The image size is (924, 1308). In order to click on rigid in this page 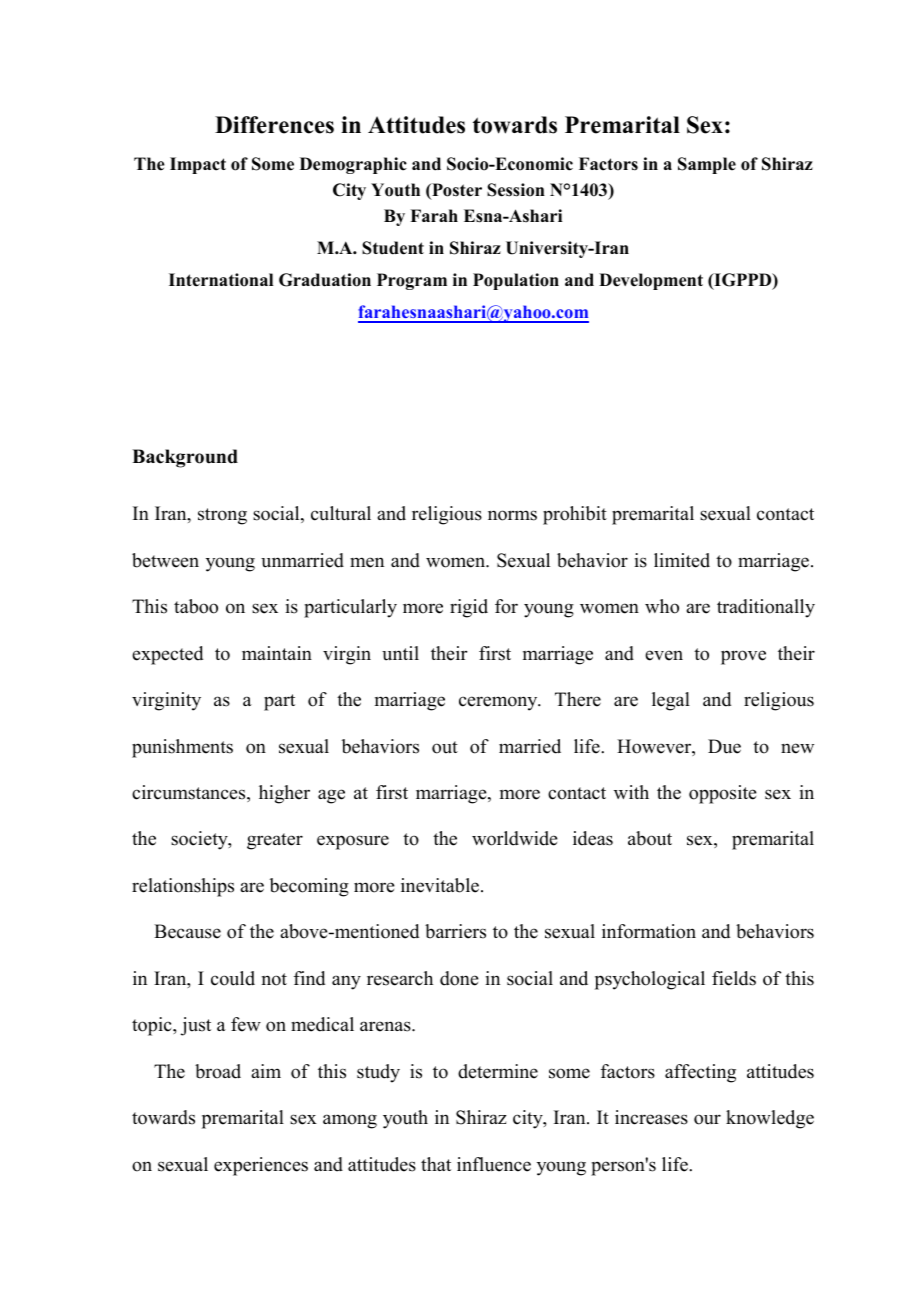, I will do `click(469, 608)`.
